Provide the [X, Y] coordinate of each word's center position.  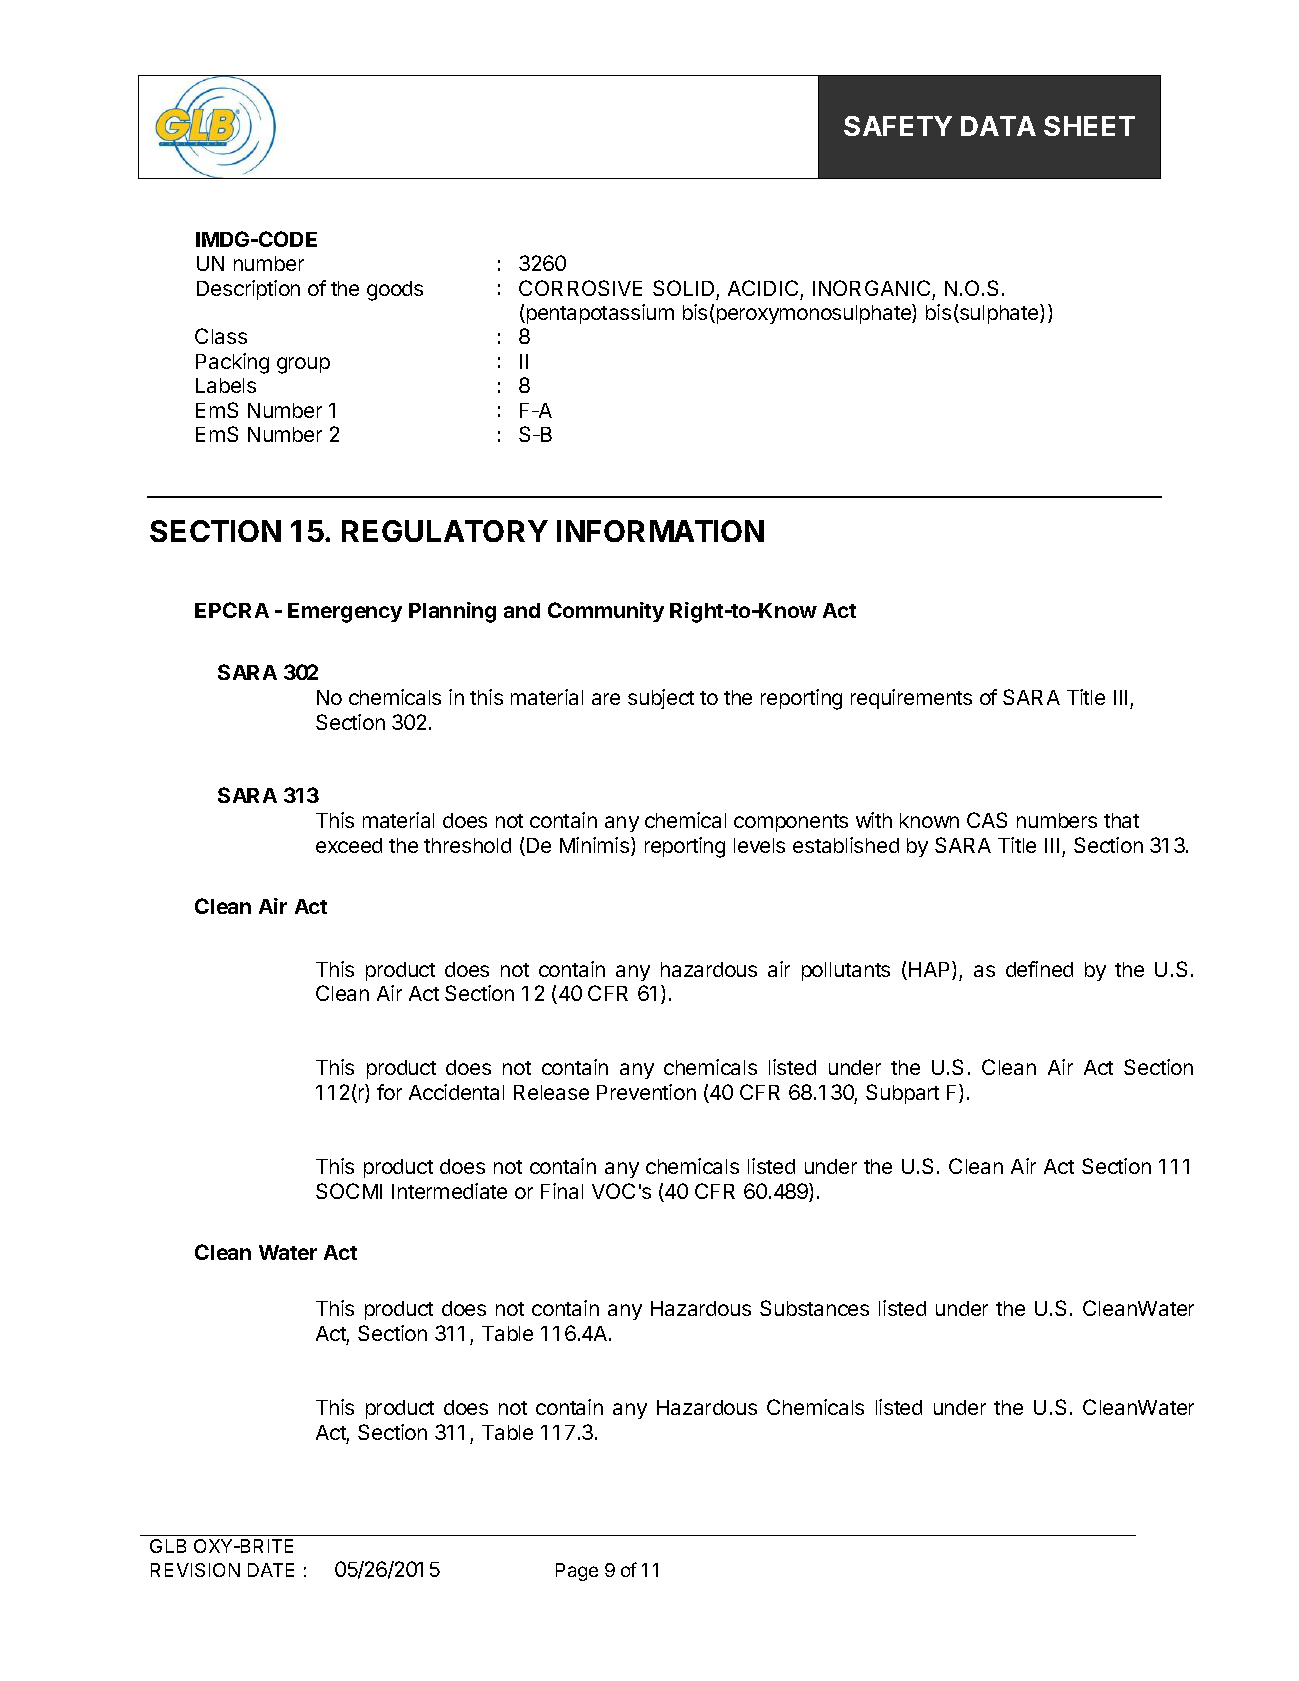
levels [759, 845]
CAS [987, 820]
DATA [998, 126]
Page [577, 1572]
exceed [349, 845]
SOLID [683, 288]
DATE [271, 1570]
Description [248, 290]
